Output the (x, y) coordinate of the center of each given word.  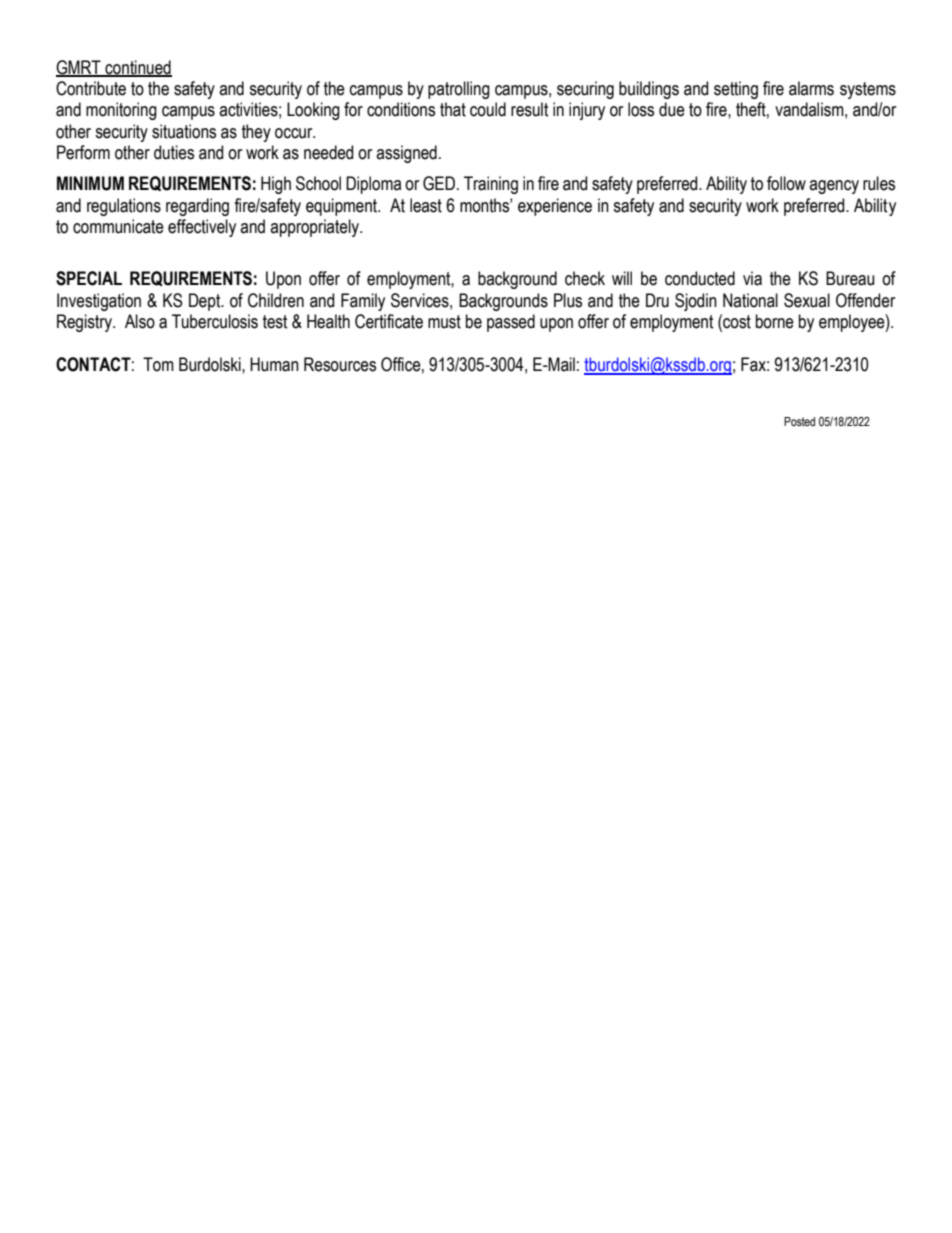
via (752, 278)
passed (511, 323)
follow (786, 183)
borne (775, 321)
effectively (202, 228)
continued (137, 68)
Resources (340, 364)
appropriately (315, 228)
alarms (811, 88)
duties (174, 152)
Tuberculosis (215, 321)
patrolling (459, 90)
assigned (406, 154)
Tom (158, 364)
